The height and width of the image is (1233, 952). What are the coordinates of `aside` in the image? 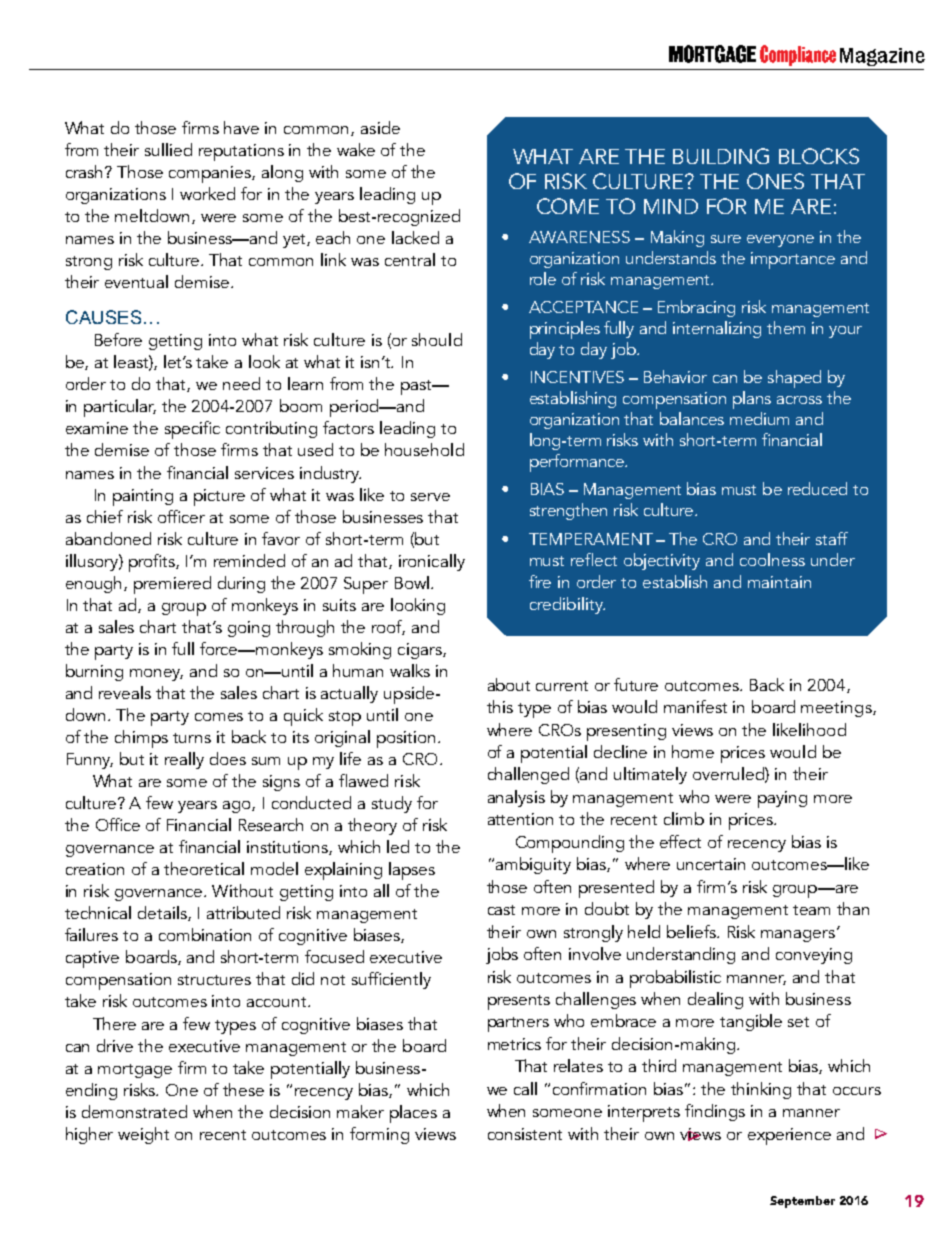 It's located at (380, 127).
